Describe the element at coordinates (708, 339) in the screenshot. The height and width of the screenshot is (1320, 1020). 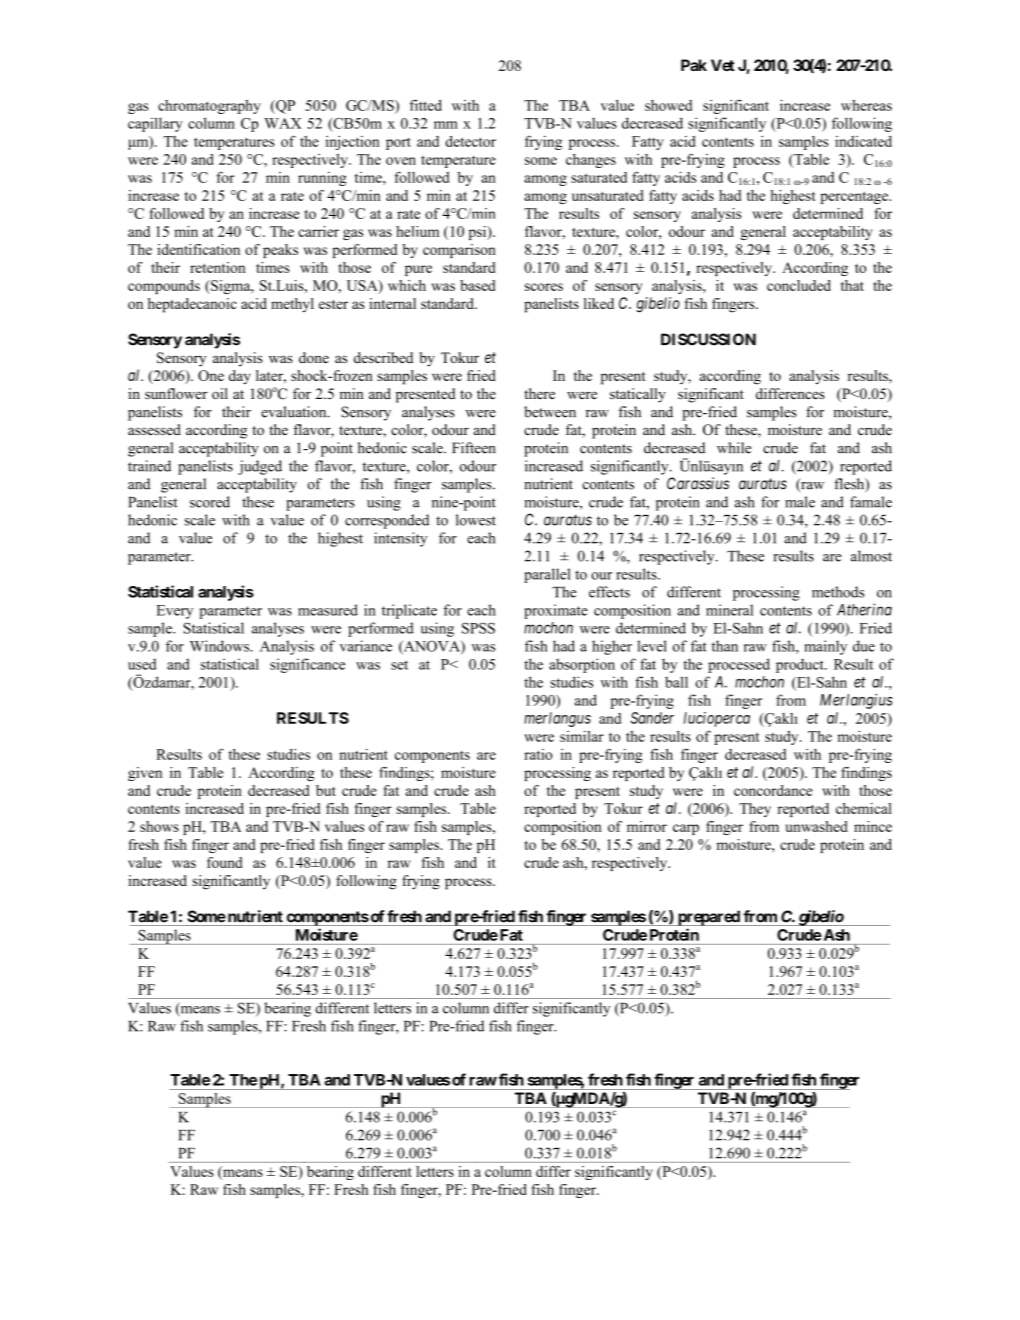
I see `DISCUSSION` at that location.
